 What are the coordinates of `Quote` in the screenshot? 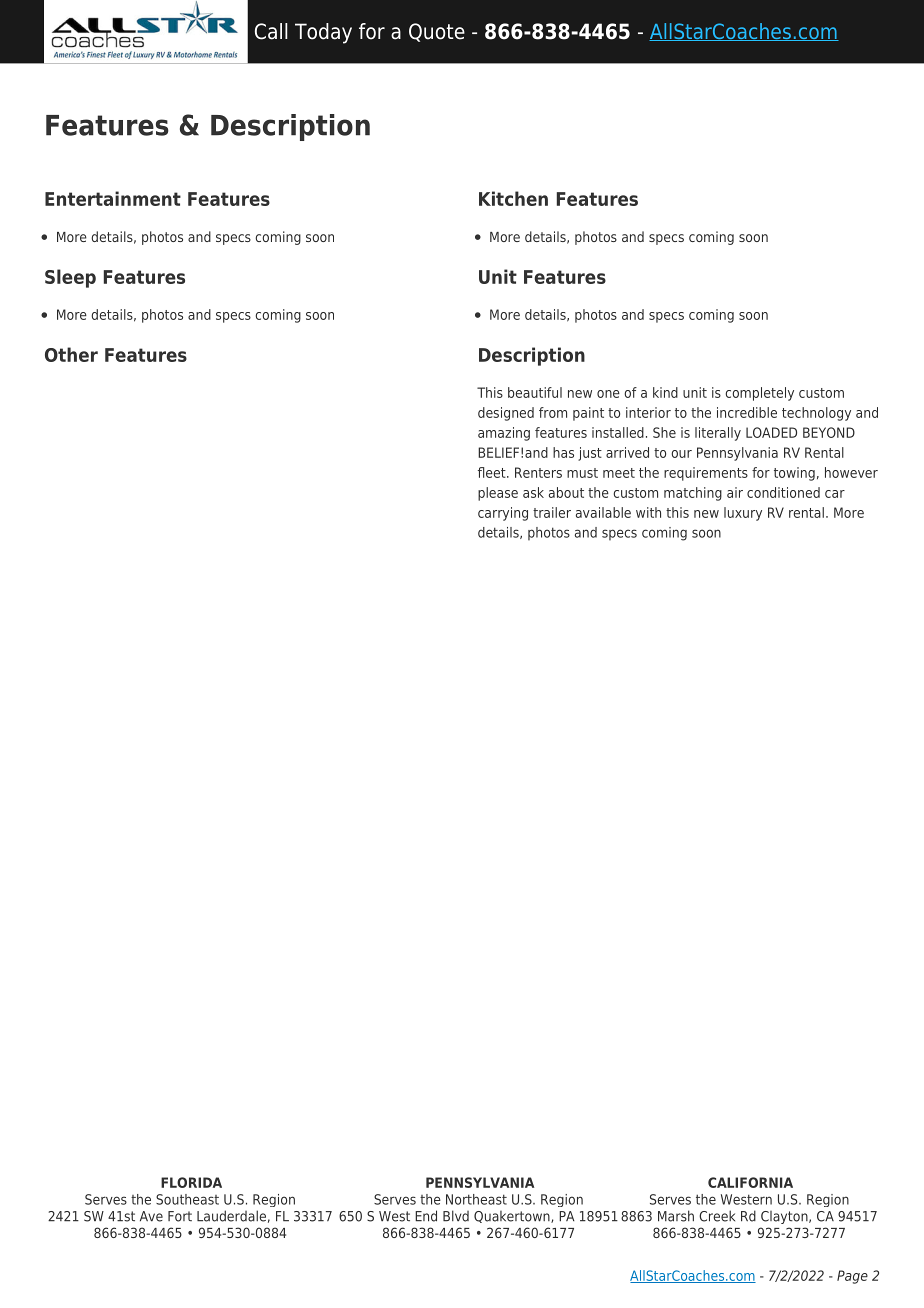 It's located at (437, 32).
